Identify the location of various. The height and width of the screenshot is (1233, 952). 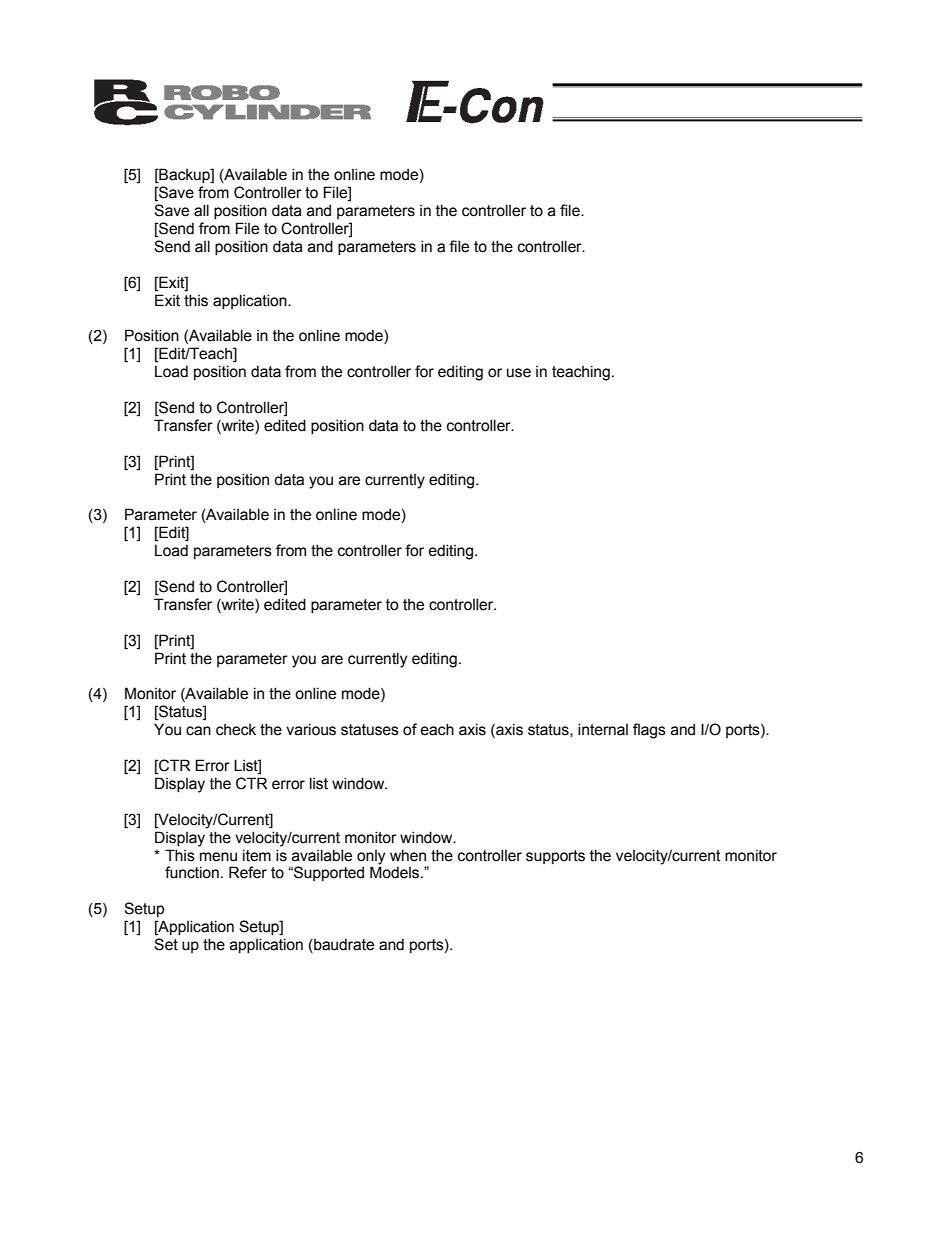
(311, 729).
